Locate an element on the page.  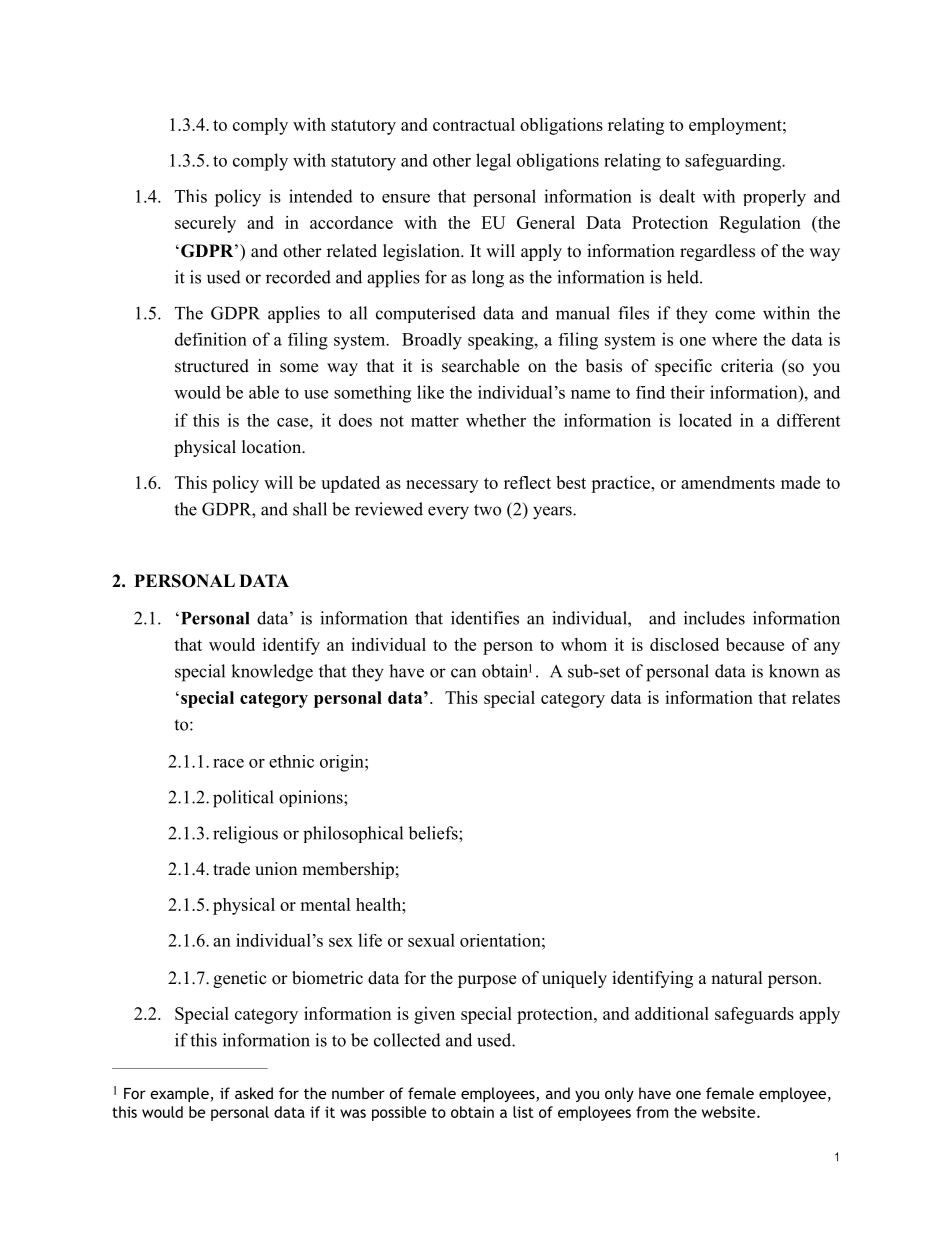
amendments is located at coordinates (728, 482).
